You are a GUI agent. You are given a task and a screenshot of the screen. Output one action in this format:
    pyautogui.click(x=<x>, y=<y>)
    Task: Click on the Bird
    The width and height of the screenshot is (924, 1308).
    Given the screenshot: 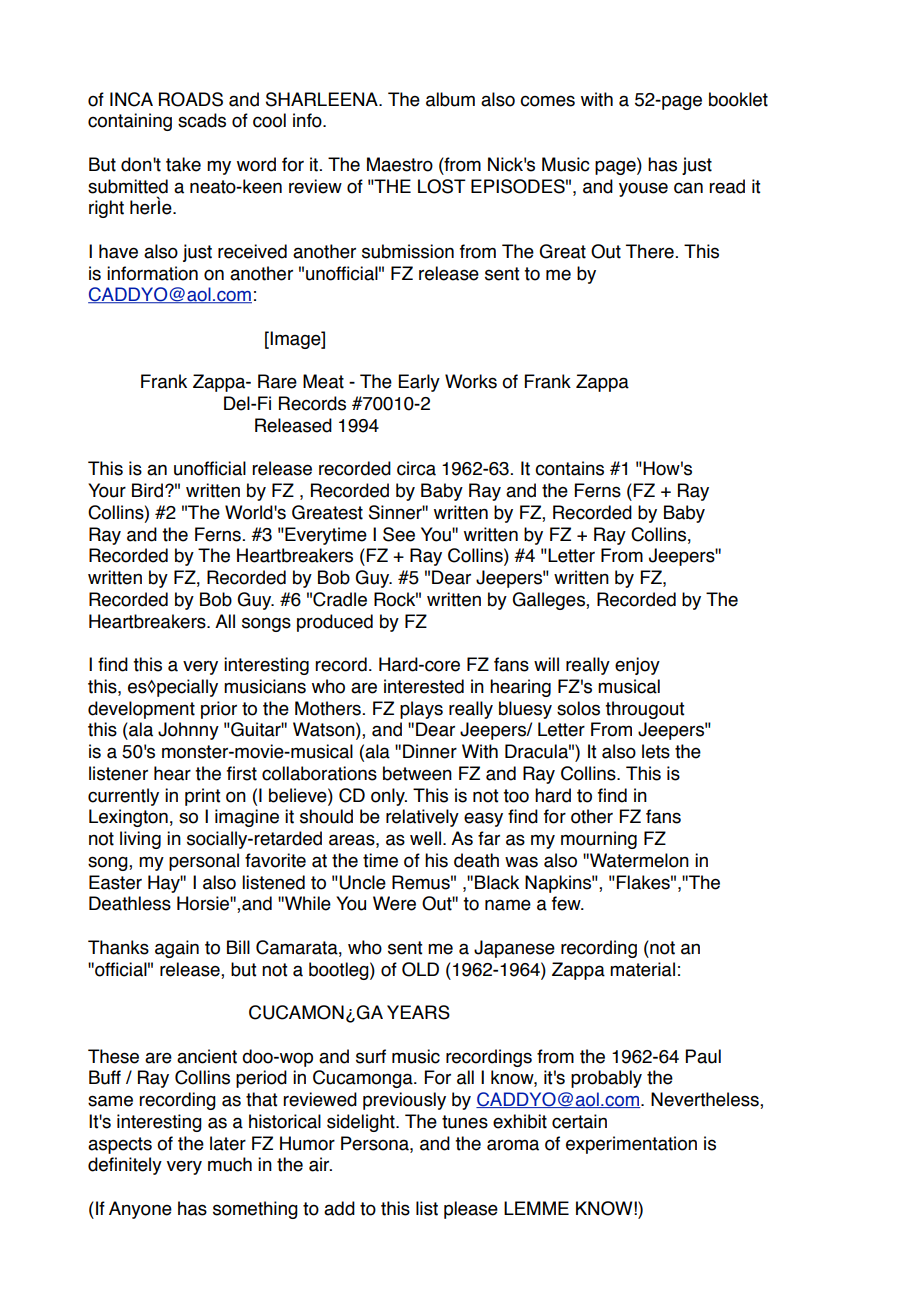 What is the action you would take?
    pyautogui.click(x=147, y=490)
